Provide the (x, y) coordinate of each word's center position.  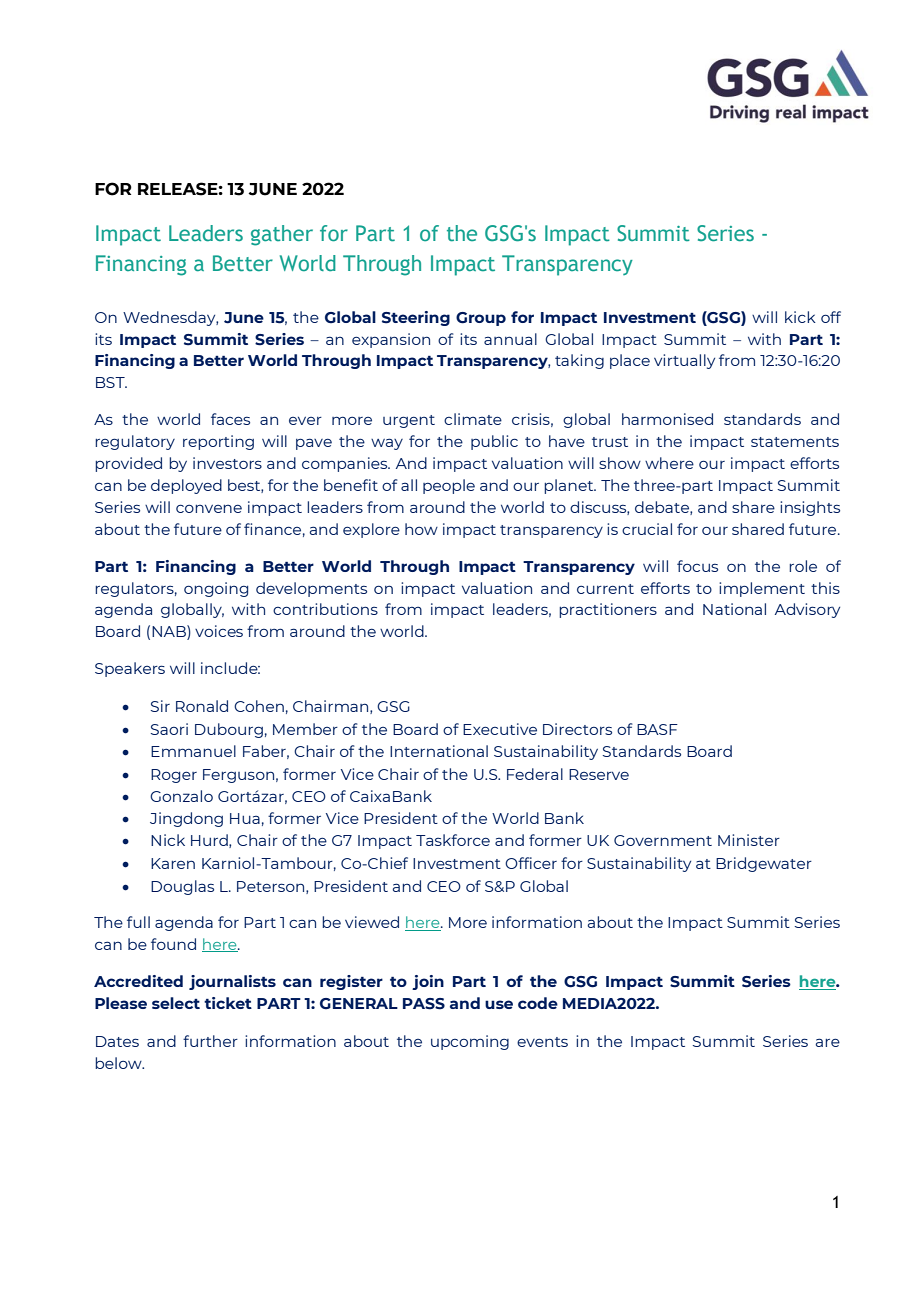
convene (209, 508)
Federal (535, 774)
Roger (174, 776)
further (210, 1041)
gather (282, 235)
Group (481, 319)
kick (800, 317)
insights (810, 508)
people (449, 486)
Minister (749, 840)
